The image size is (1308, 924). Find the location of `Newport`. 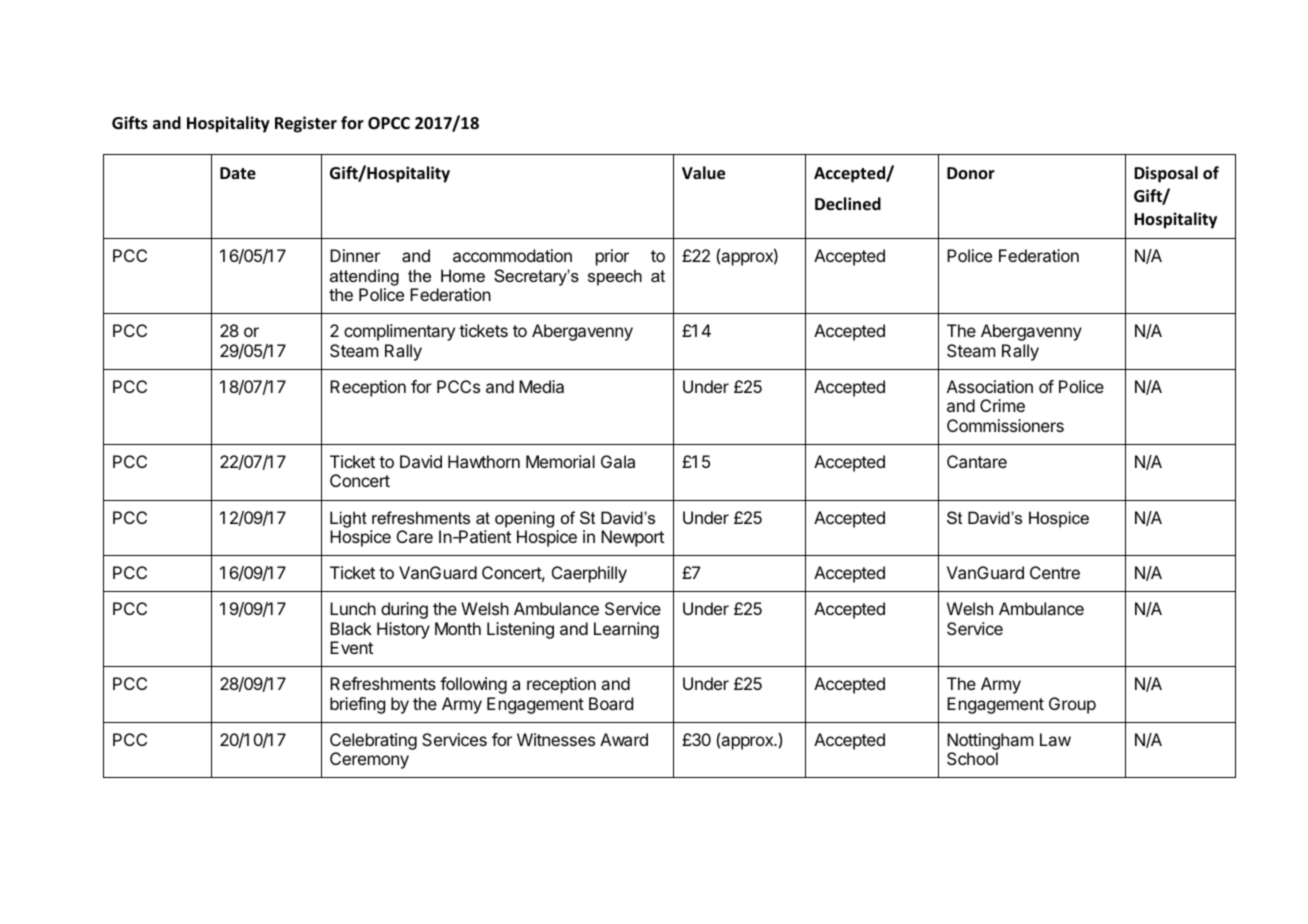

Newport is located at coordinates (632, 538).
